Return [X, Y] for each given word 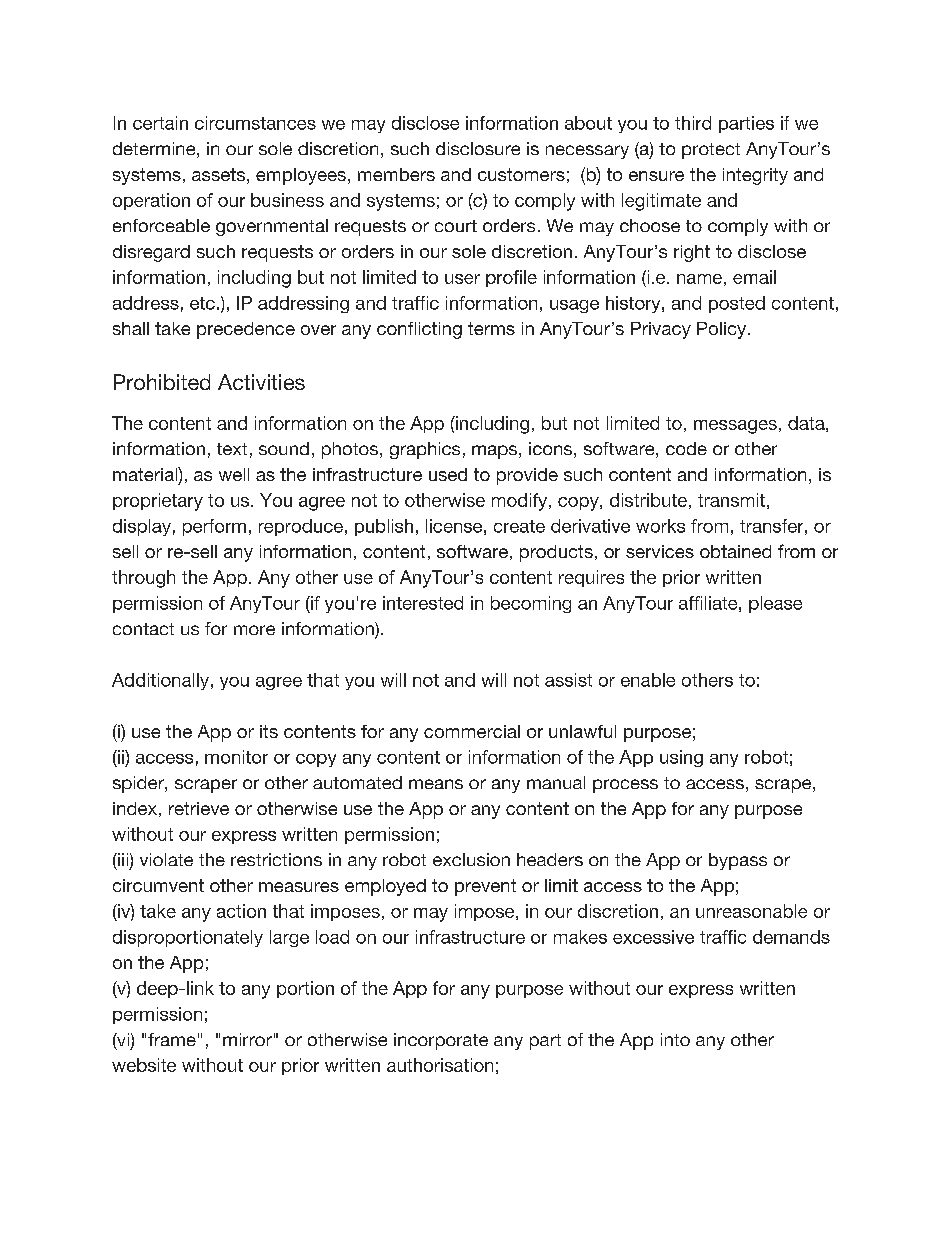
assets [218, 174]
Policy [721, 330]
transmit [731, 500]
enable [648, 680]
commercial [472, 731]
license [454, 526]
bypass [738, 861]
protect [711, 151]
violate [166, 859]
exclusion [471, 859]
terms [491, 328]
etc [202, 303]
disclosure [478, 148]
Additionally [160, 681]
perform [214, 527]
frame [172, 1039]
